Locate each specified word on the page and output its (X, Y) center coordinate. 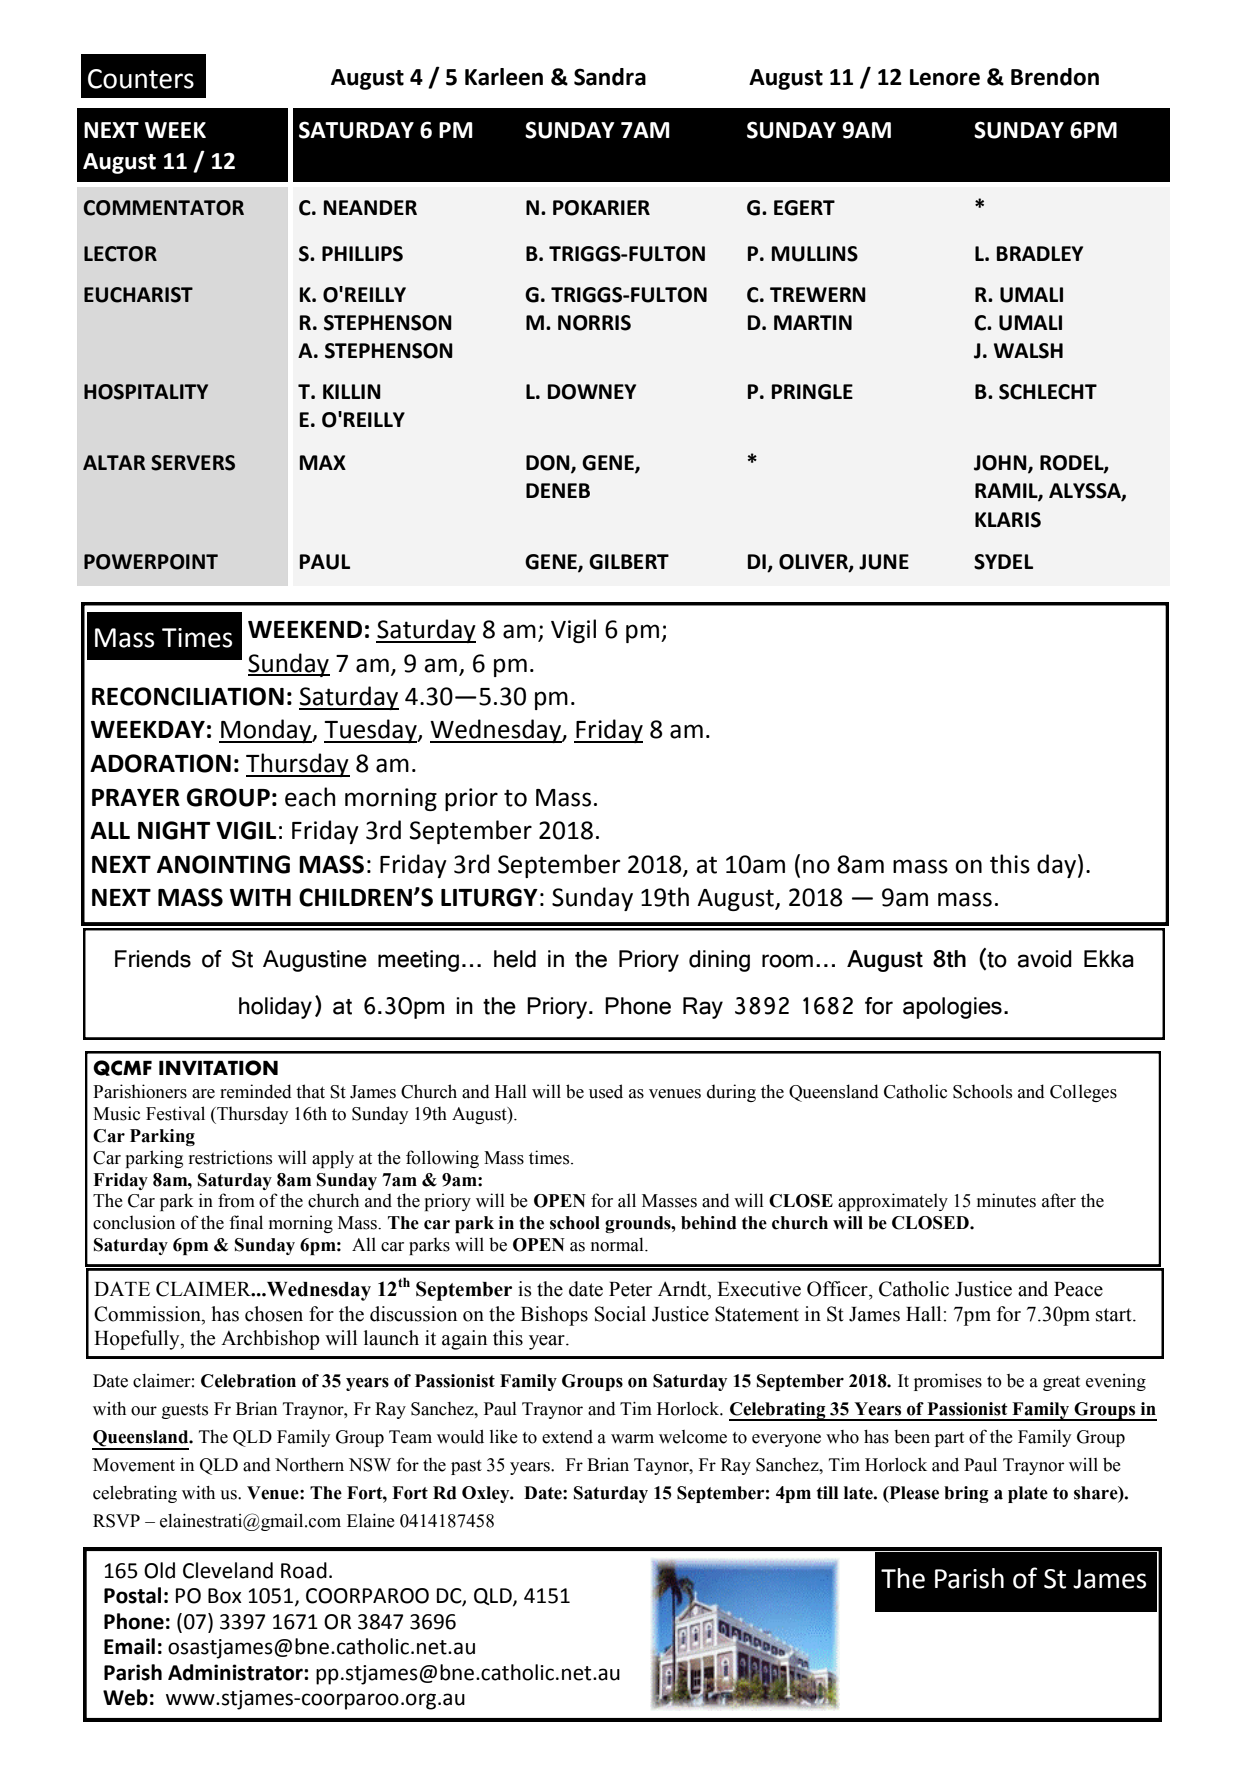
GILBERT (629, 562)
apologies (952, 1008)
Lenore (945, 77)
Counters (141, 79)
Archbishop (270, 1340)
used (606, 1091)
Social (620, 1314)
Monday (266, 731)
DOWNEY (592, 392)
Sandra (610, 77)
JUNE (884, 562)
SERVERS (193, 463)
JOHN (1001, 464)
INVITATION (218, 1068)
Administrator (236, 1672)
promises (948, 1382)
